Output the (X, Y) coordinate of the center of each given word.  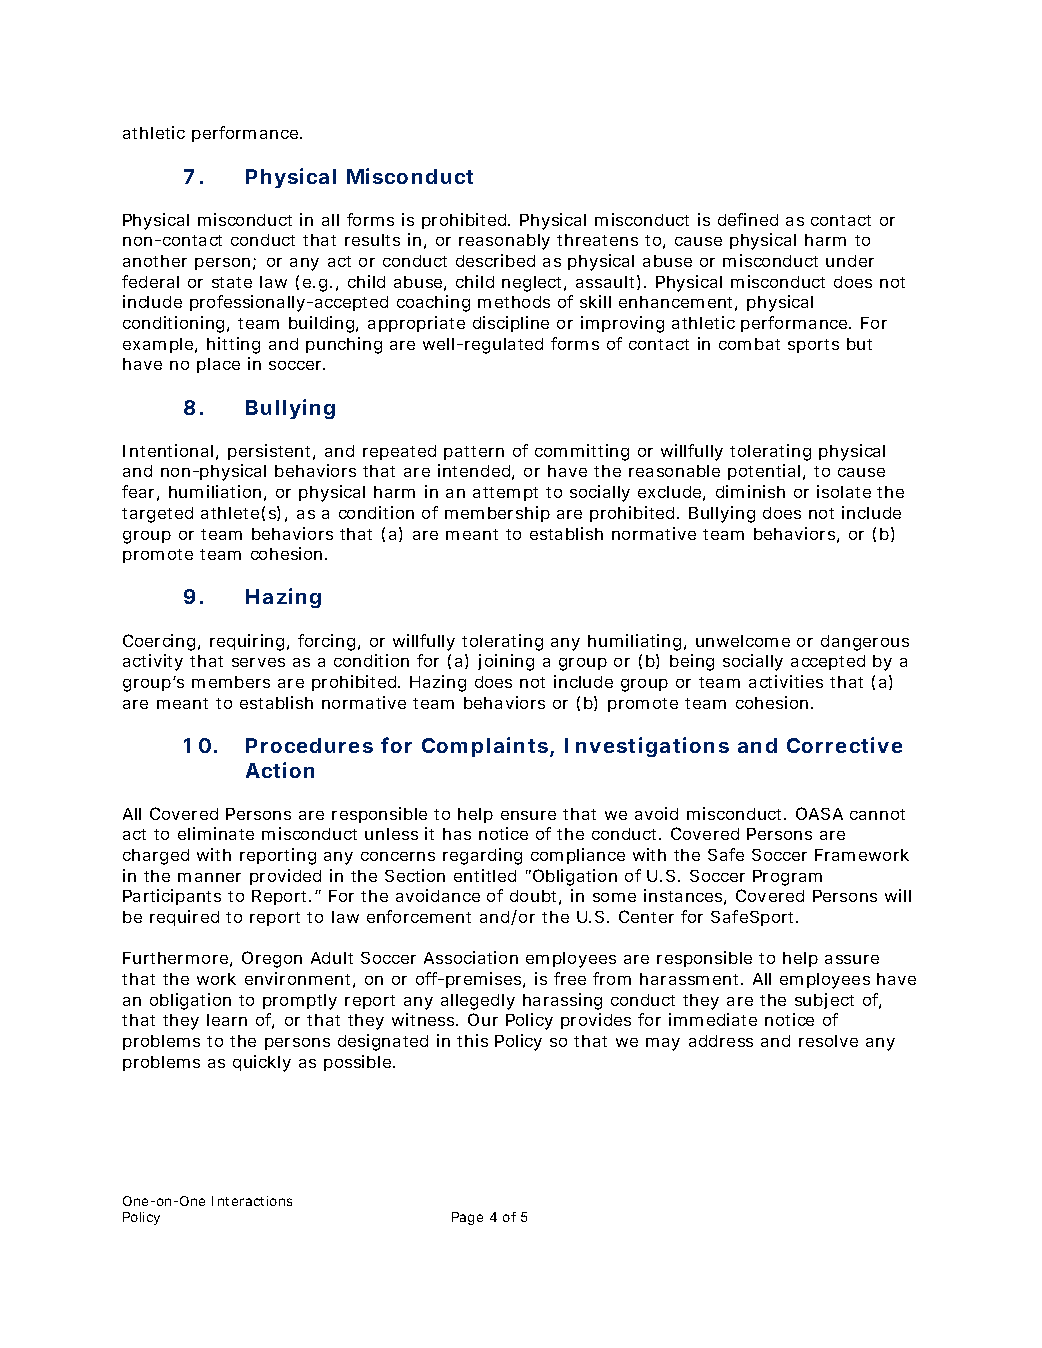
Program (787, 878)
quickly (262, 1063)
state (232, 282)
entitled (485, 875)
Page (467, 1218)
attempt (505, 494)
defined (748, 219)
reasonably (504, 242)
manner (209, 877)
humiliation (215, 491)
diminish (750, 491)
